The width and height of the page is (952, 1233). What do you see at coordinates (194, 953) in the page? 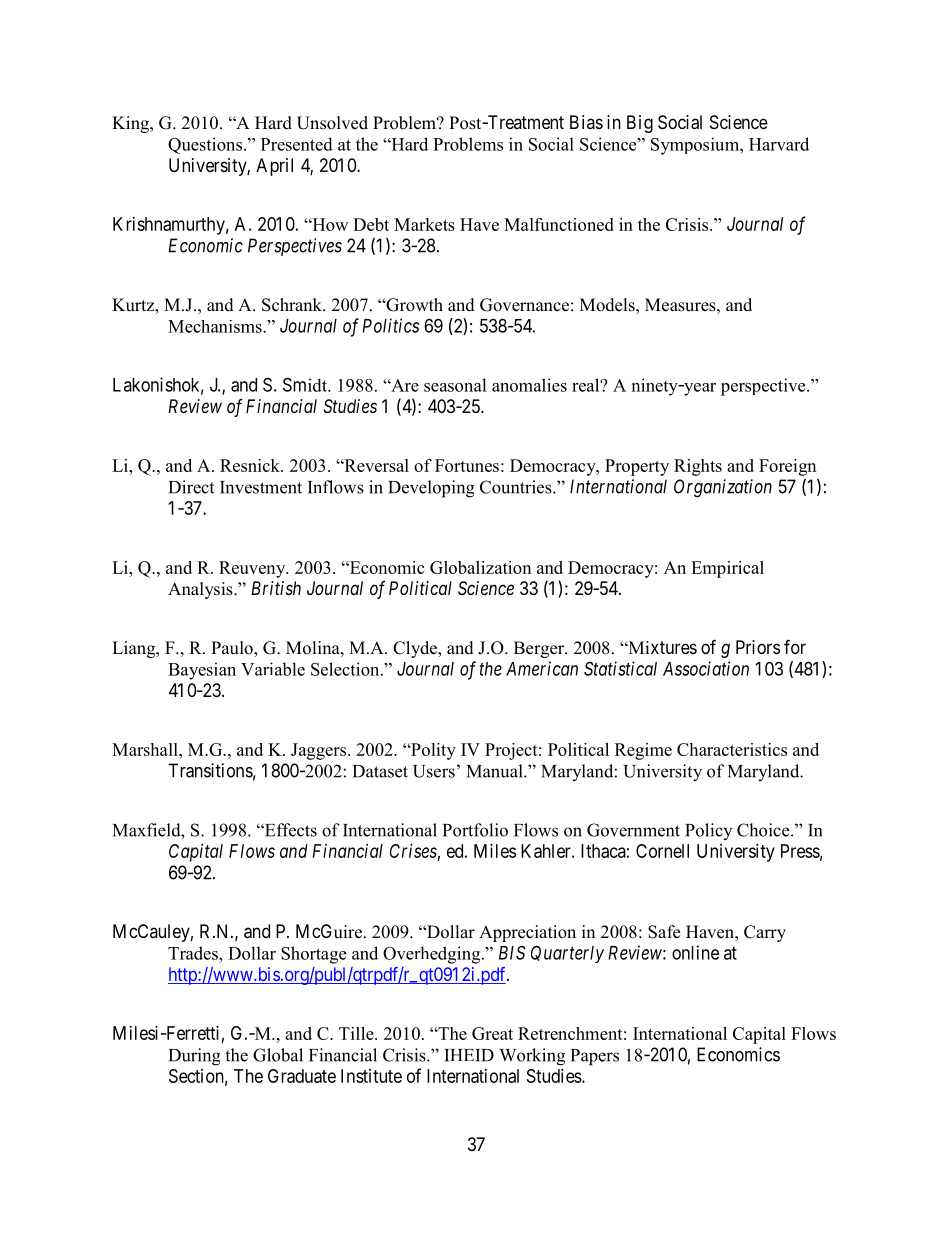
I see `Trades` at bounding box center [194, 953].
